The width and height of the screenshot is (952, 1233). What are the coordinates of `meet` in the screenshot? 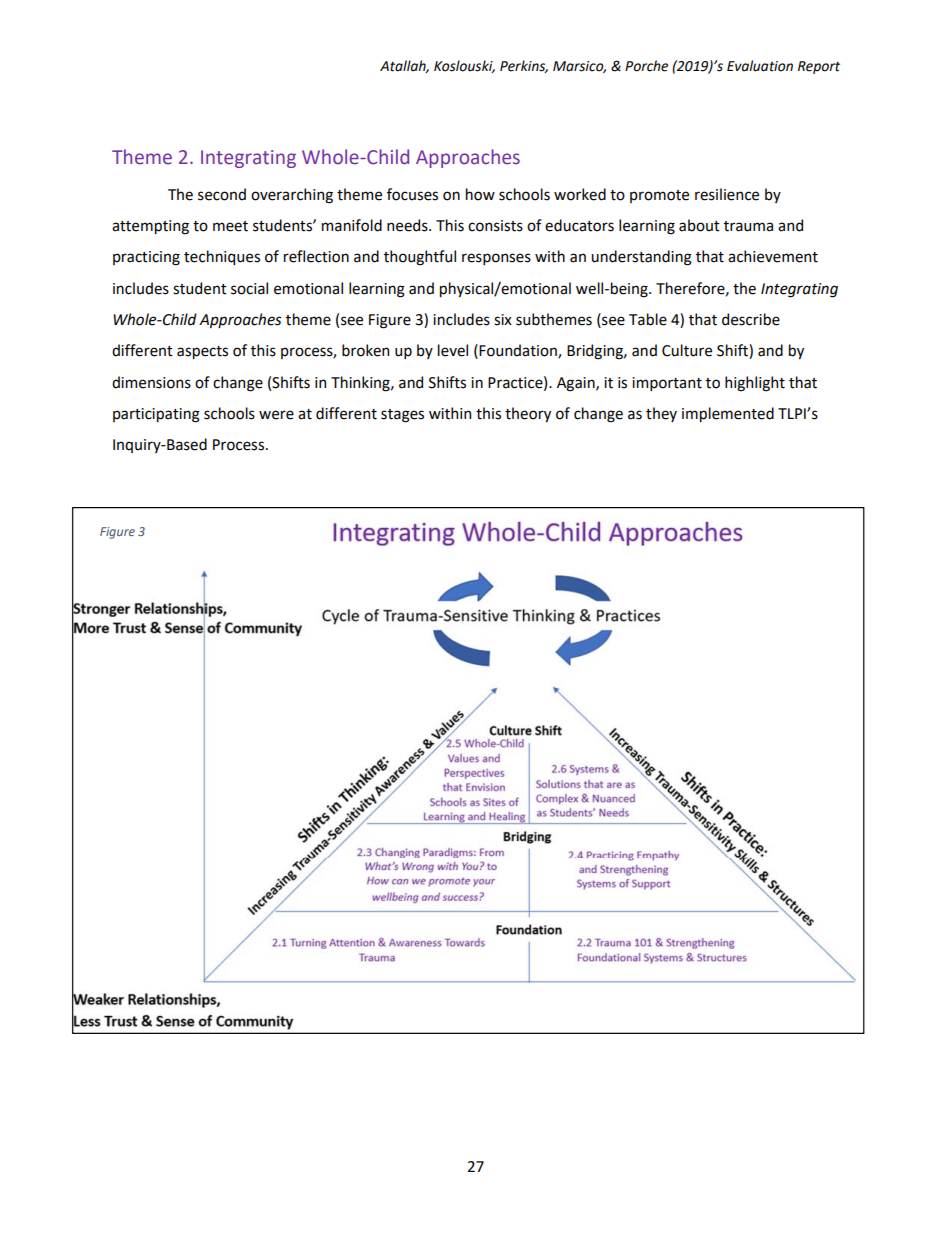 It's located at (230, 226).
